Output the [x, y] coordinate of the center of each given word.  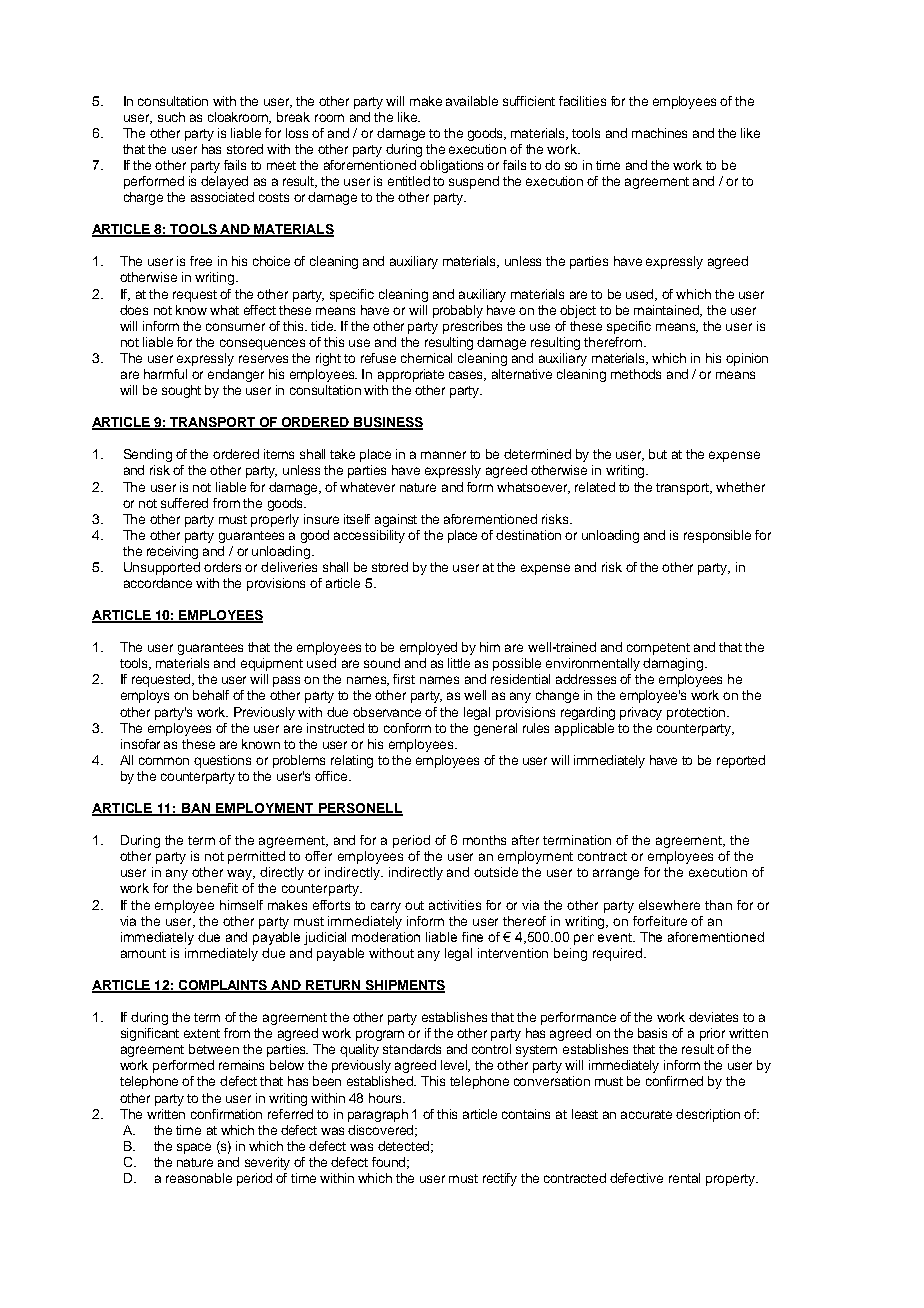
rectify [500, 1179]
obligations [451, 166]
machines [659, 133]
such [171, 117]
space [194, 1148]
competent [658, 649]
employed [428, 648]
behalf [211, 695]
